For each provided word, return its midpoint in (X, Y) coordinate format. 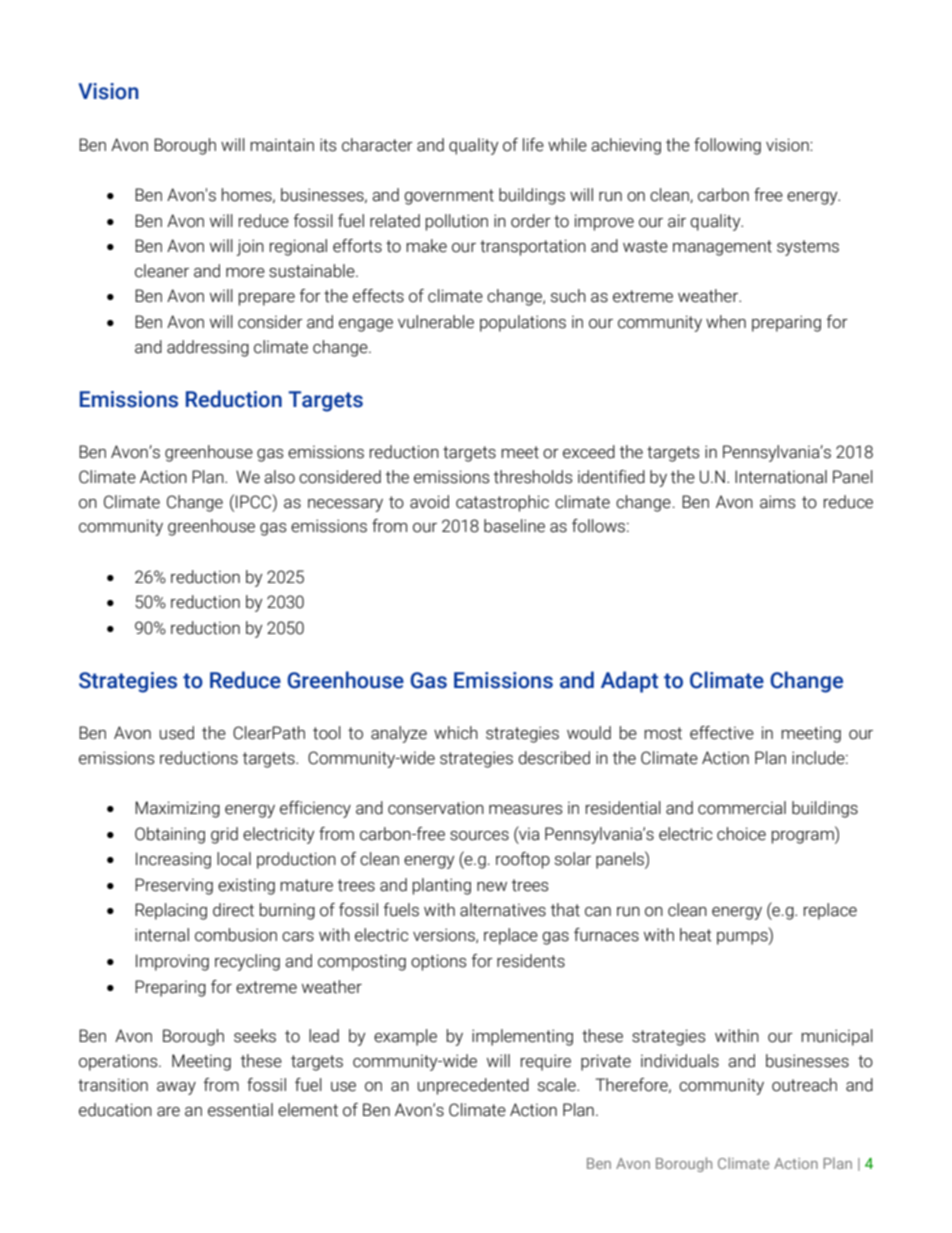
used (177, 733)
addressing (208, 348)
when (726, 322)
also (279, 477)
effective (722, 733)
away (176, 1088)
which (456, 733)
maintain (282, 145)
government (449, 197)
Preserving (174, 886)
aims (777, 502)
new (492, 887)
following (727, 146)
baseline (514, 526)
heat (696, 935)
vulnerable (436, 322)
